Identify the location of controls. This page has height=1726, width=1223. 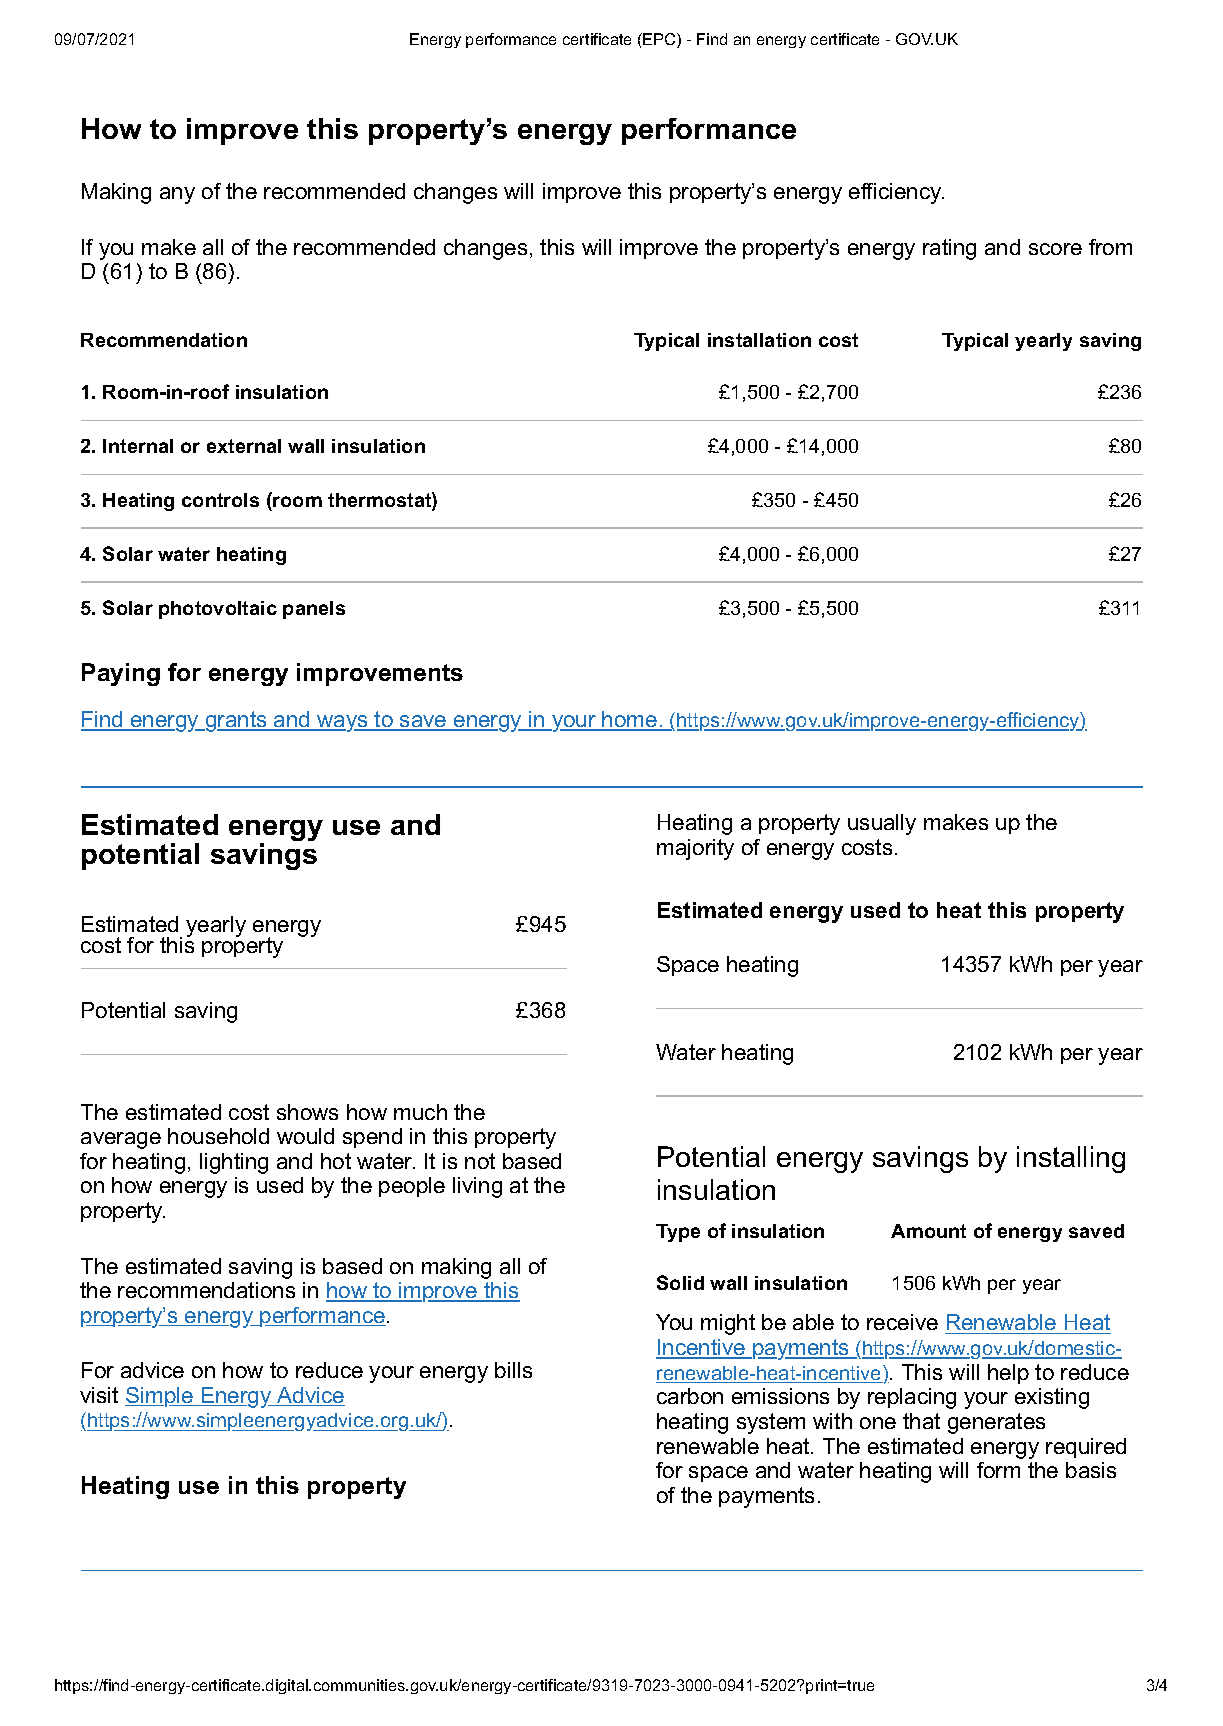
(220, 500).
